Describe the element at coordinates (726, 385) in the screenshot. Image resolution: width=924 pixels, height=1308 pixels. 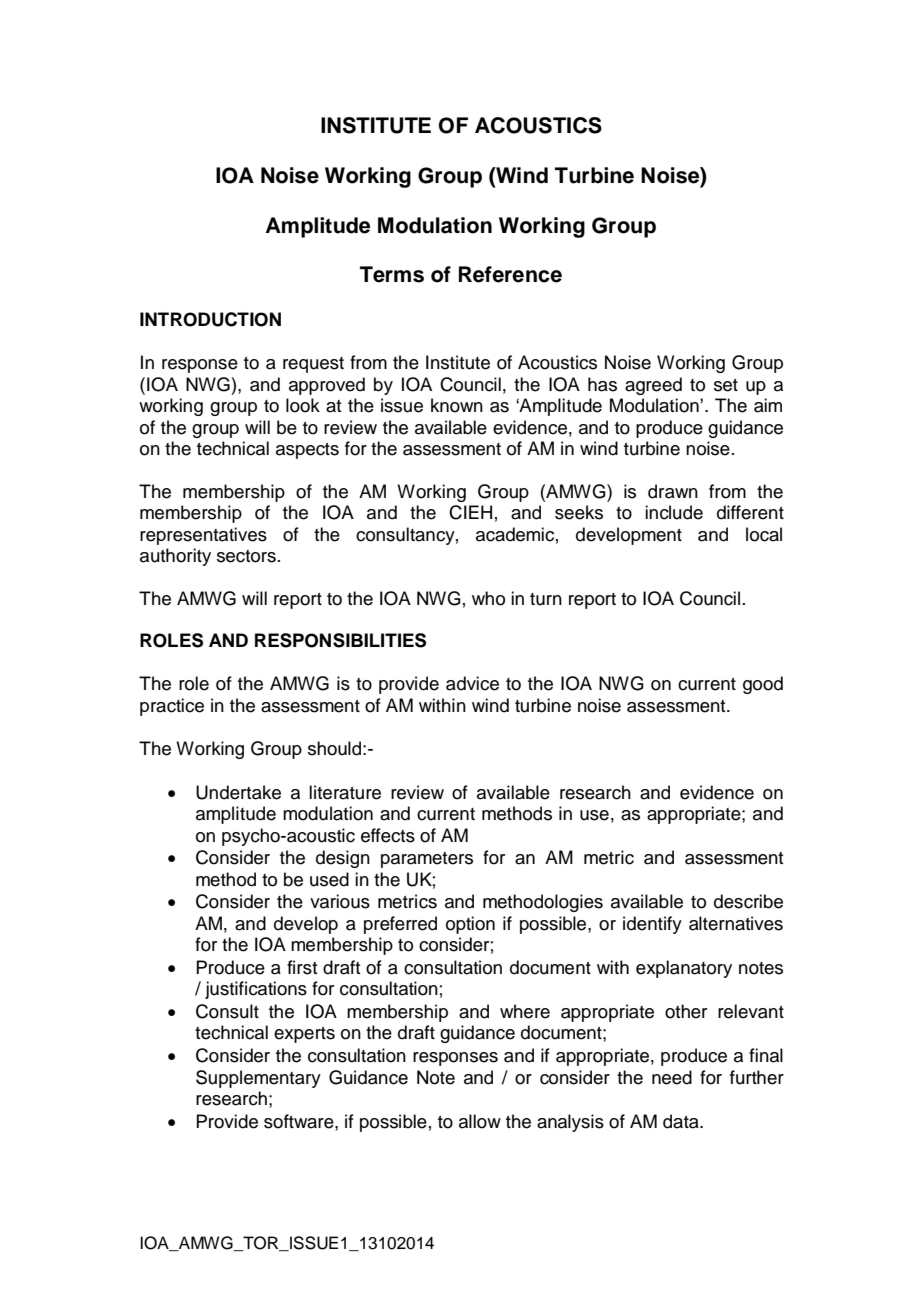
I see `set` at that location.
